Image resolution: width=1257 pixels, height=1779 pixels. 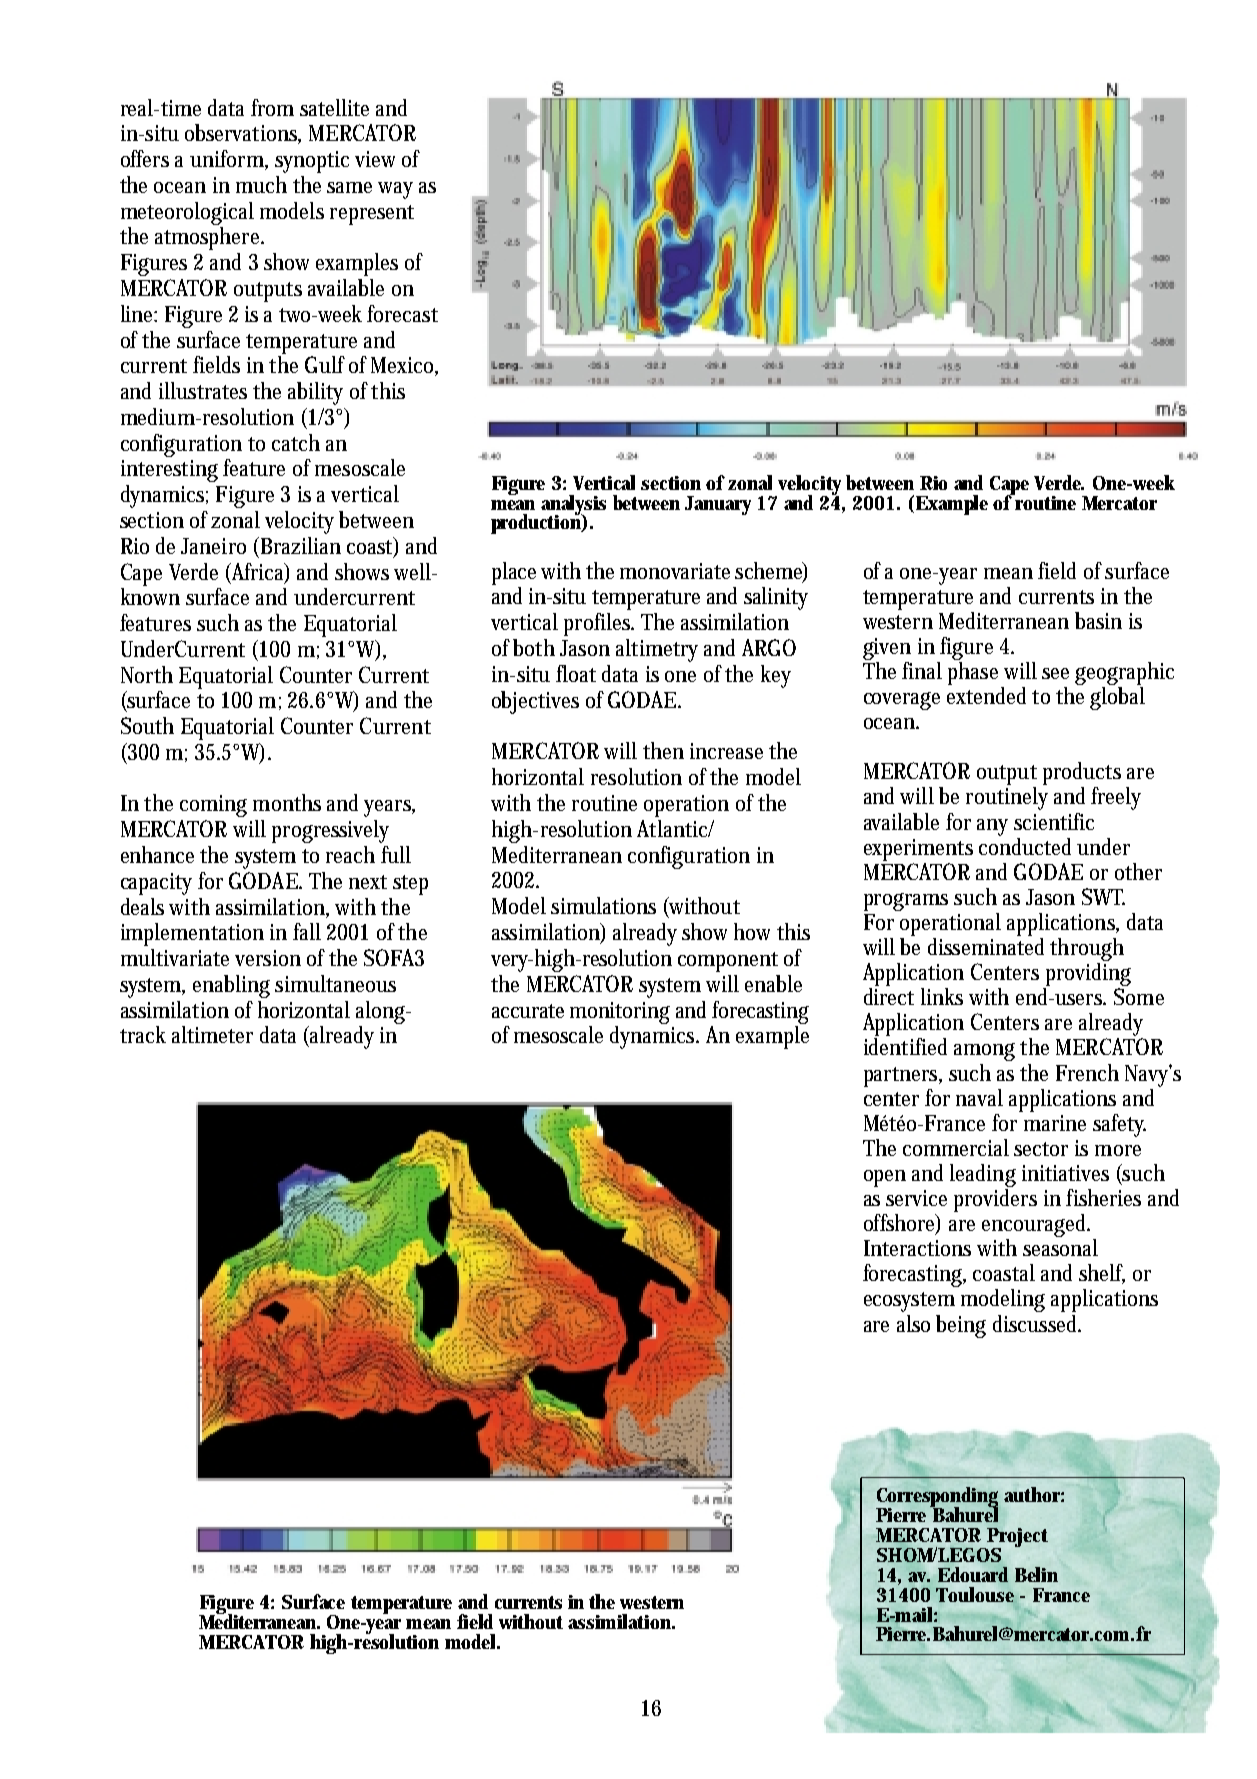 I want to click on see, so click(x=1055, y=673).
